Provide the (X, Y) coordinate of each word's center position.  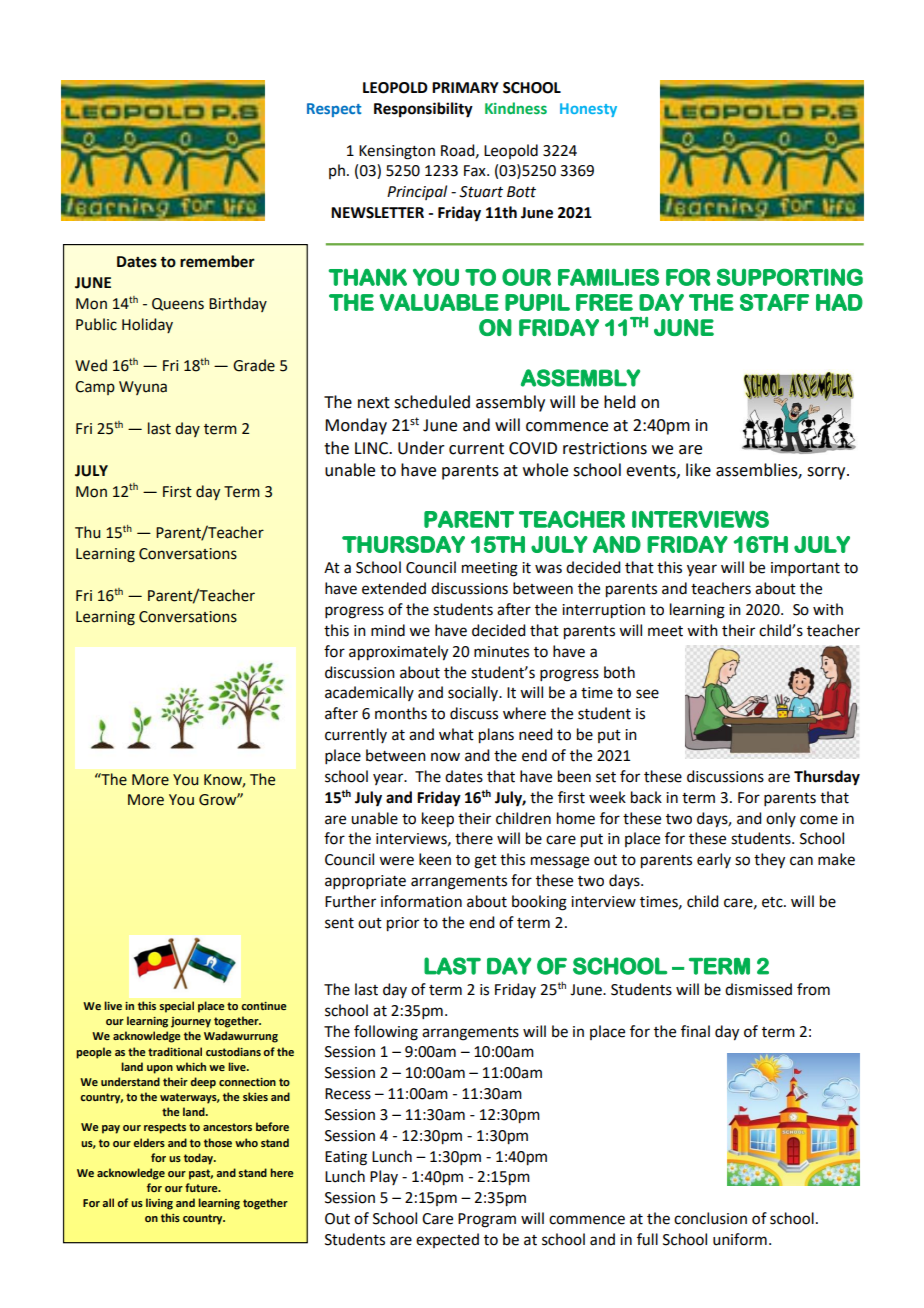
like (698, 470)
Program (487, 1220)
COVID (533, 448)
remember (217, 261)
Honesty (588, 110)
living (159, 1204)
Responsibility (423, 110)
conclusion (710, 1218)
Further (350, 901)
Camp (95, 388)
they (769, 861)
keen (435, 859)
